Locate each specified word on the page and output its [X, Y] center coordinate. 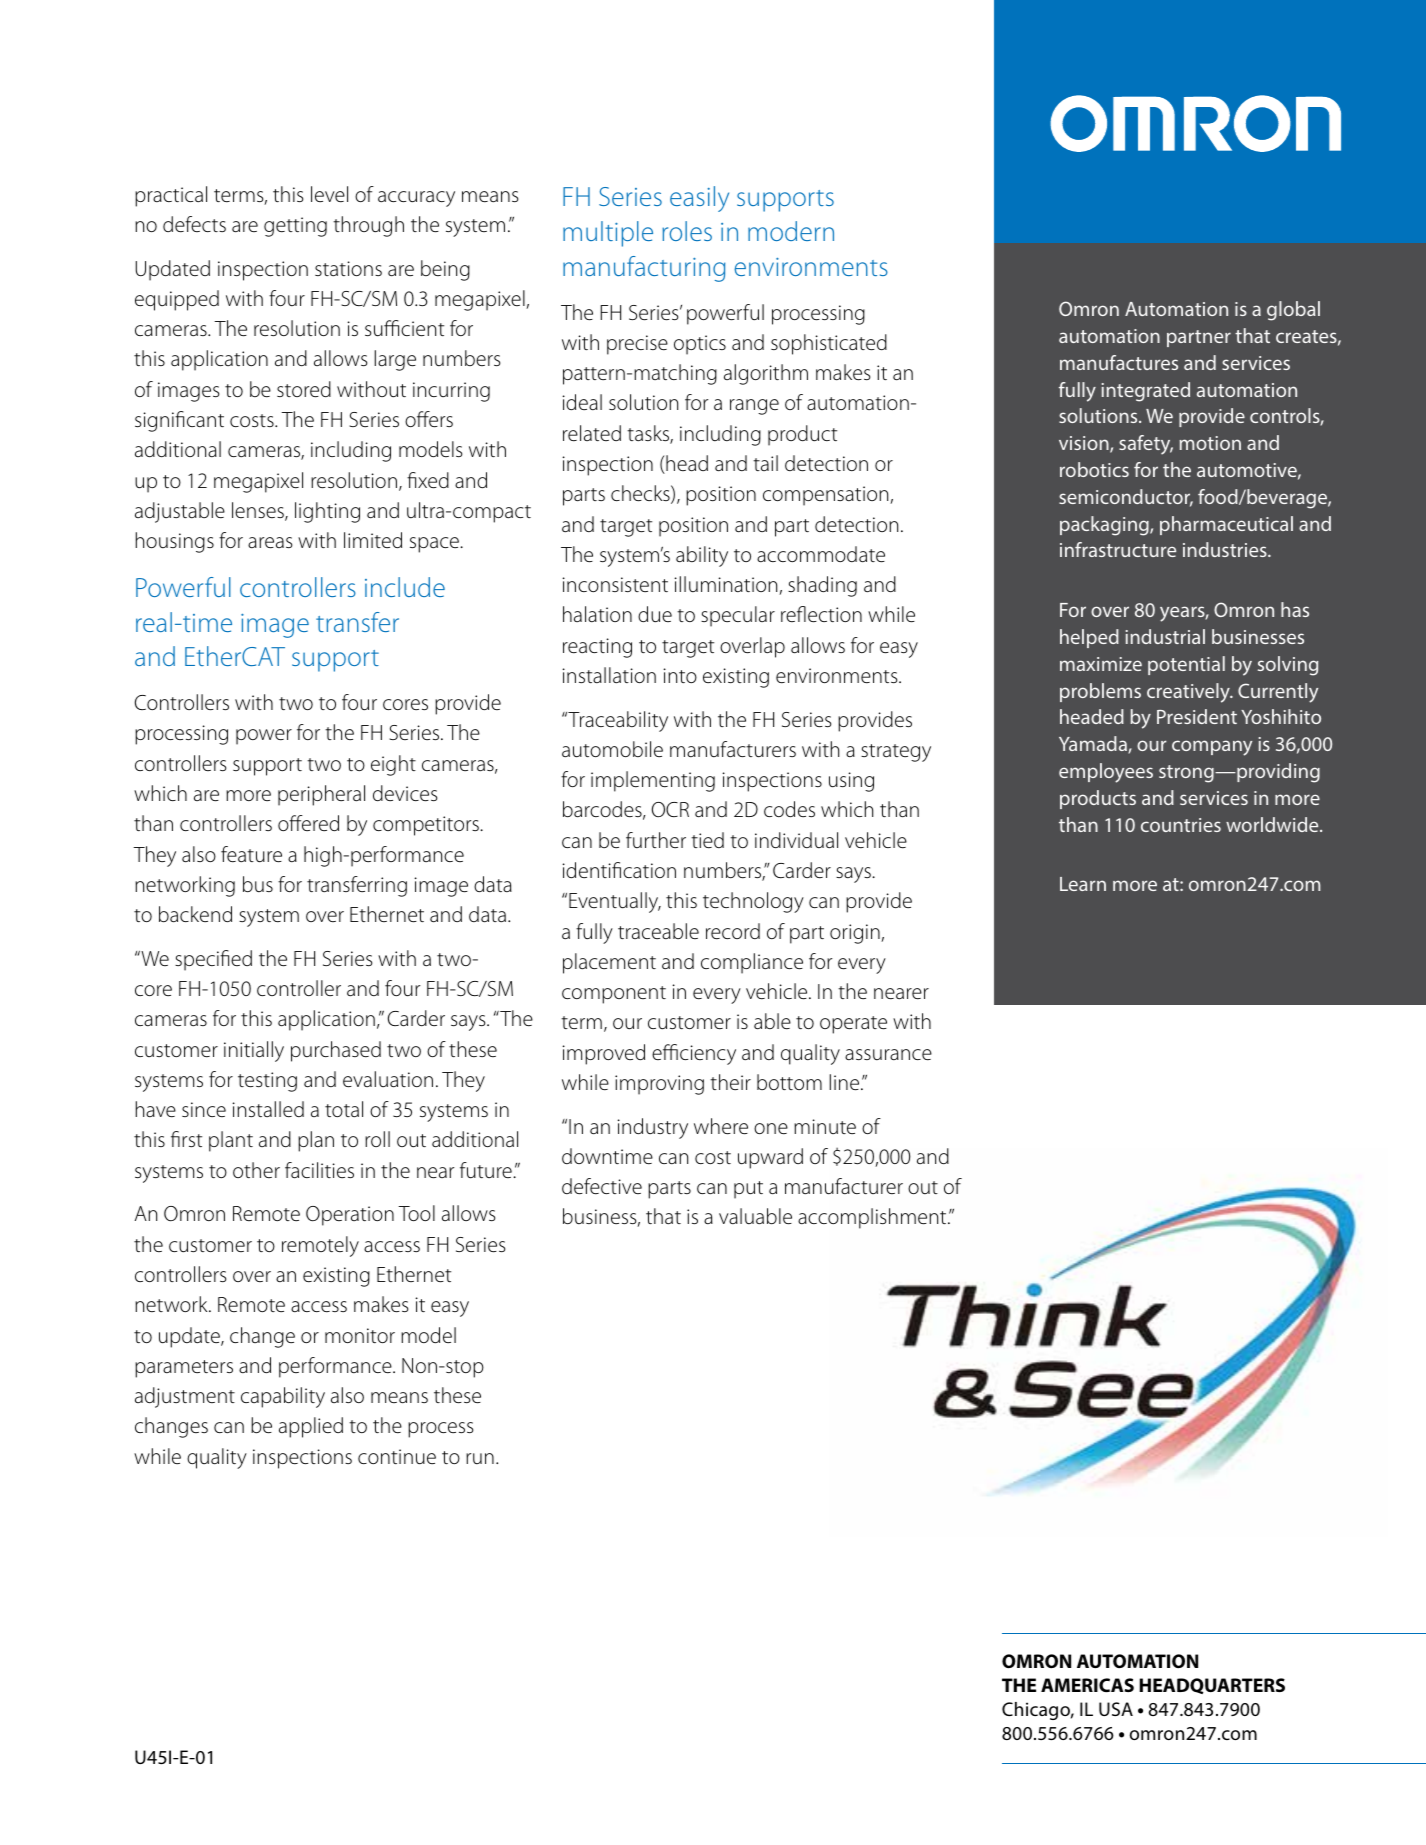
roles [687, 231]
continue [397, 1457]
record [733, 931]
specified [213, 960]
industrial [1165, 636]
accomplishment [873, 1218]
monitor [360, 1335]
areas [270, 543]
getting [295, 227]
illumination [727, 585]
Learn [1083, 884]
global [1293, 311]
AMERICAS [1087, 1685]
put [748, 1190]
